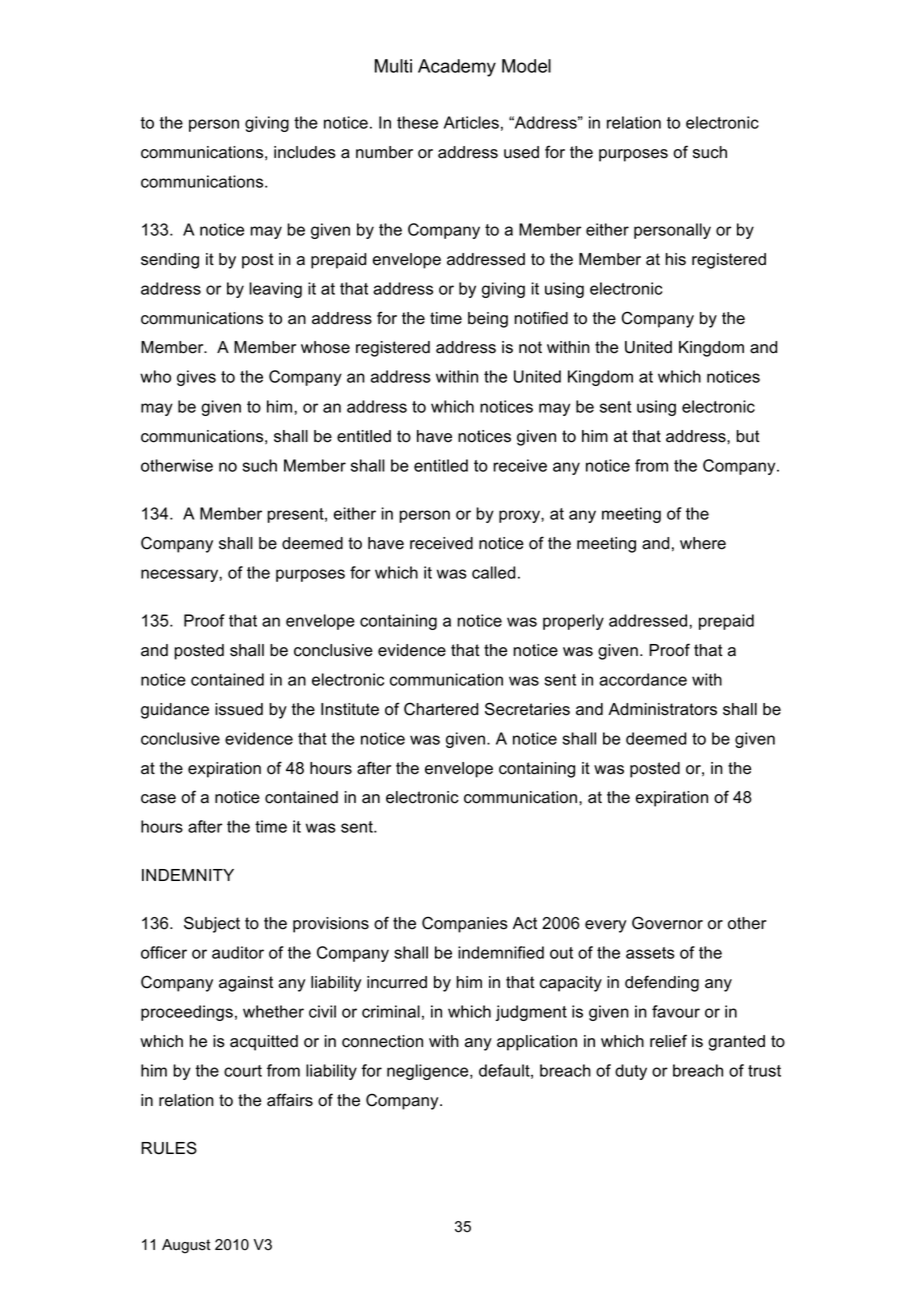 This document has width=924, height=1308. I want to click on August, so click(186, 1246).
